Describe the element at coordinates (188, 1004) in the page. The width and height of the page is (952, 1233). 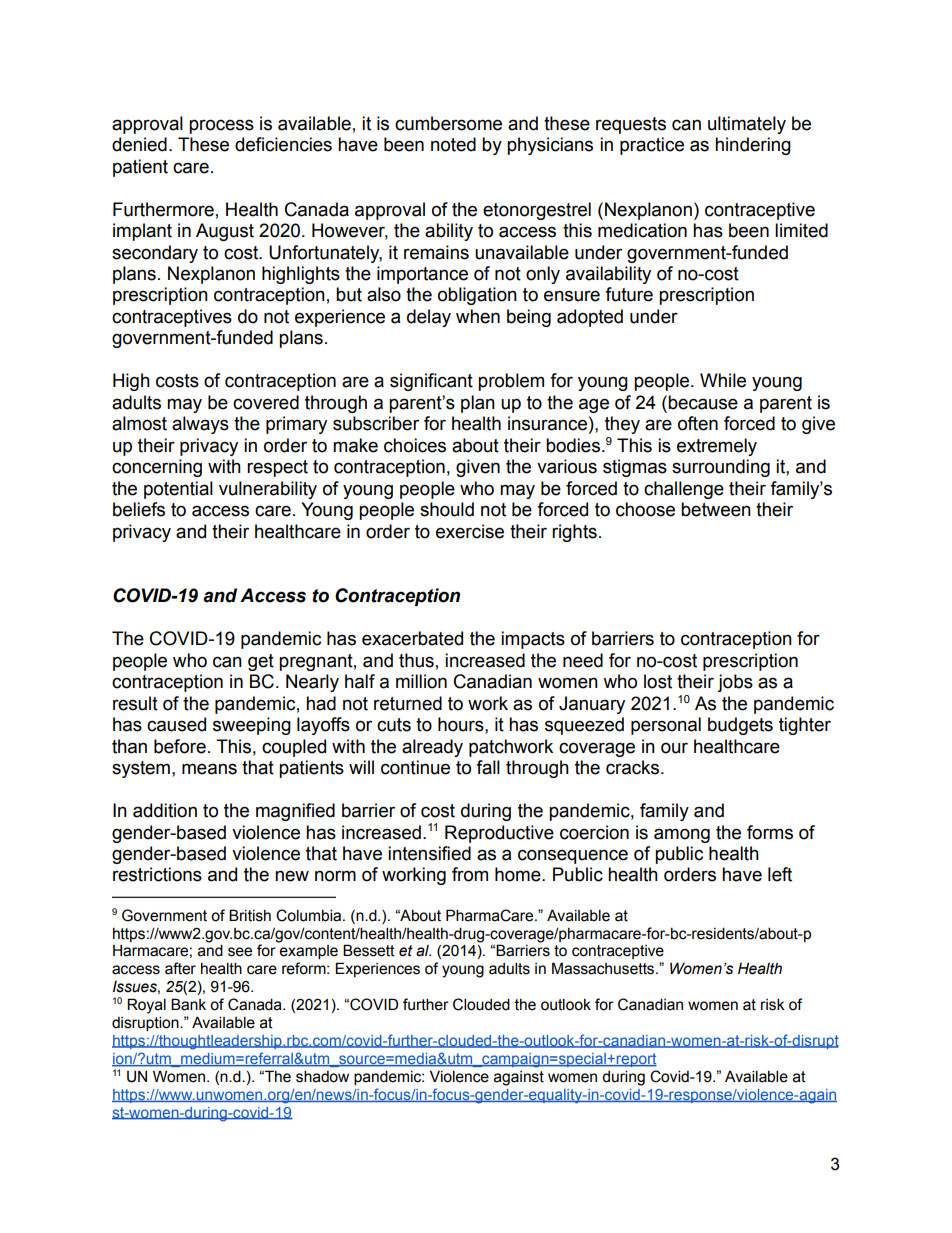
I see `Bank` at that location.
